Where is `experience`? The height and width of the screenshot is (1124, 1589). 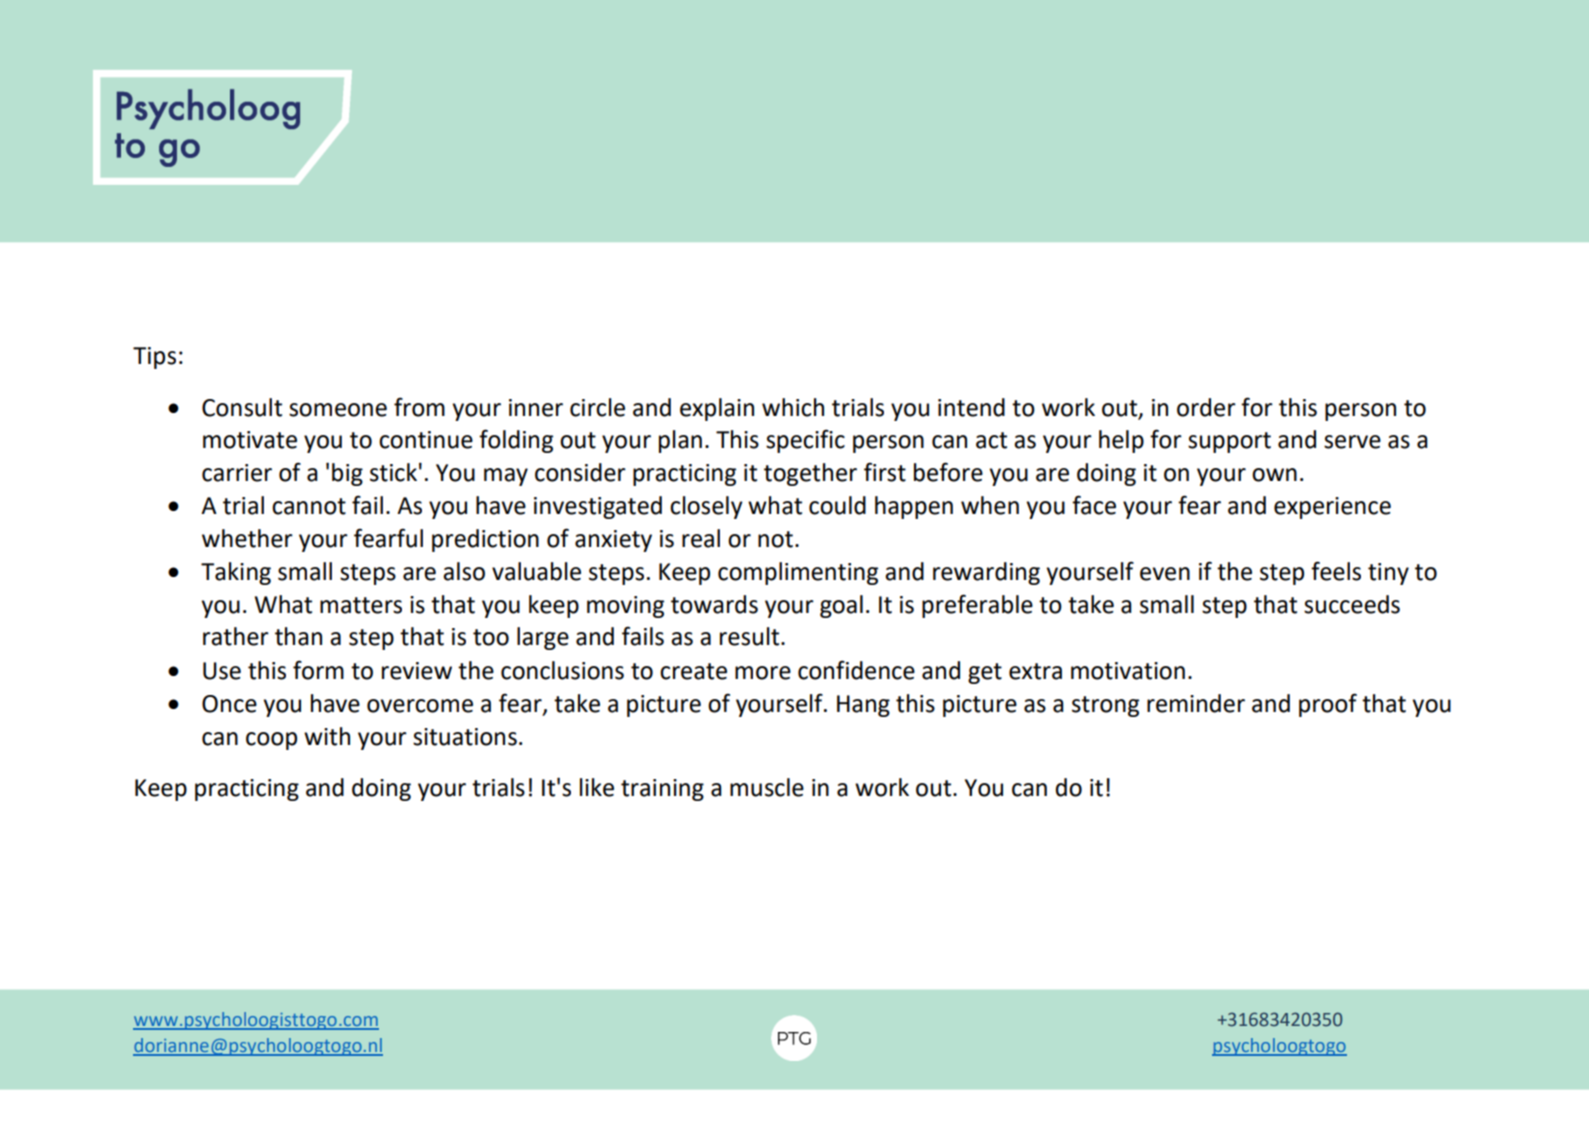
experience is located at coordinates (1332, 508).
